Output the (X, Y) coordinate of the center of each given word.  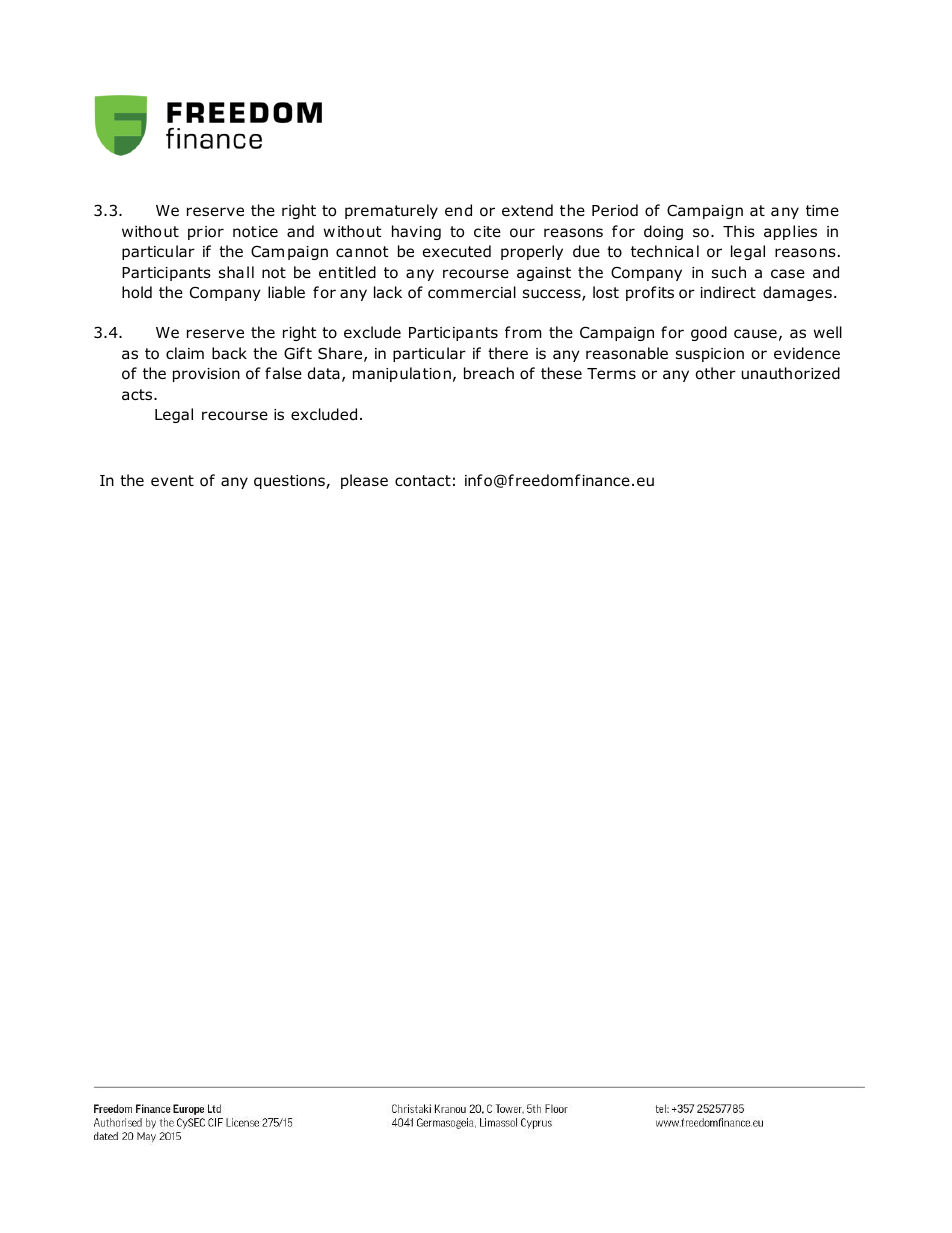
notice (255, 232)
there (508, 353)
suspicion (710, 355)
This (739, 231)
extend (527, 210)
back (229, 353)
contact (423, 481)
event (172, 480)
